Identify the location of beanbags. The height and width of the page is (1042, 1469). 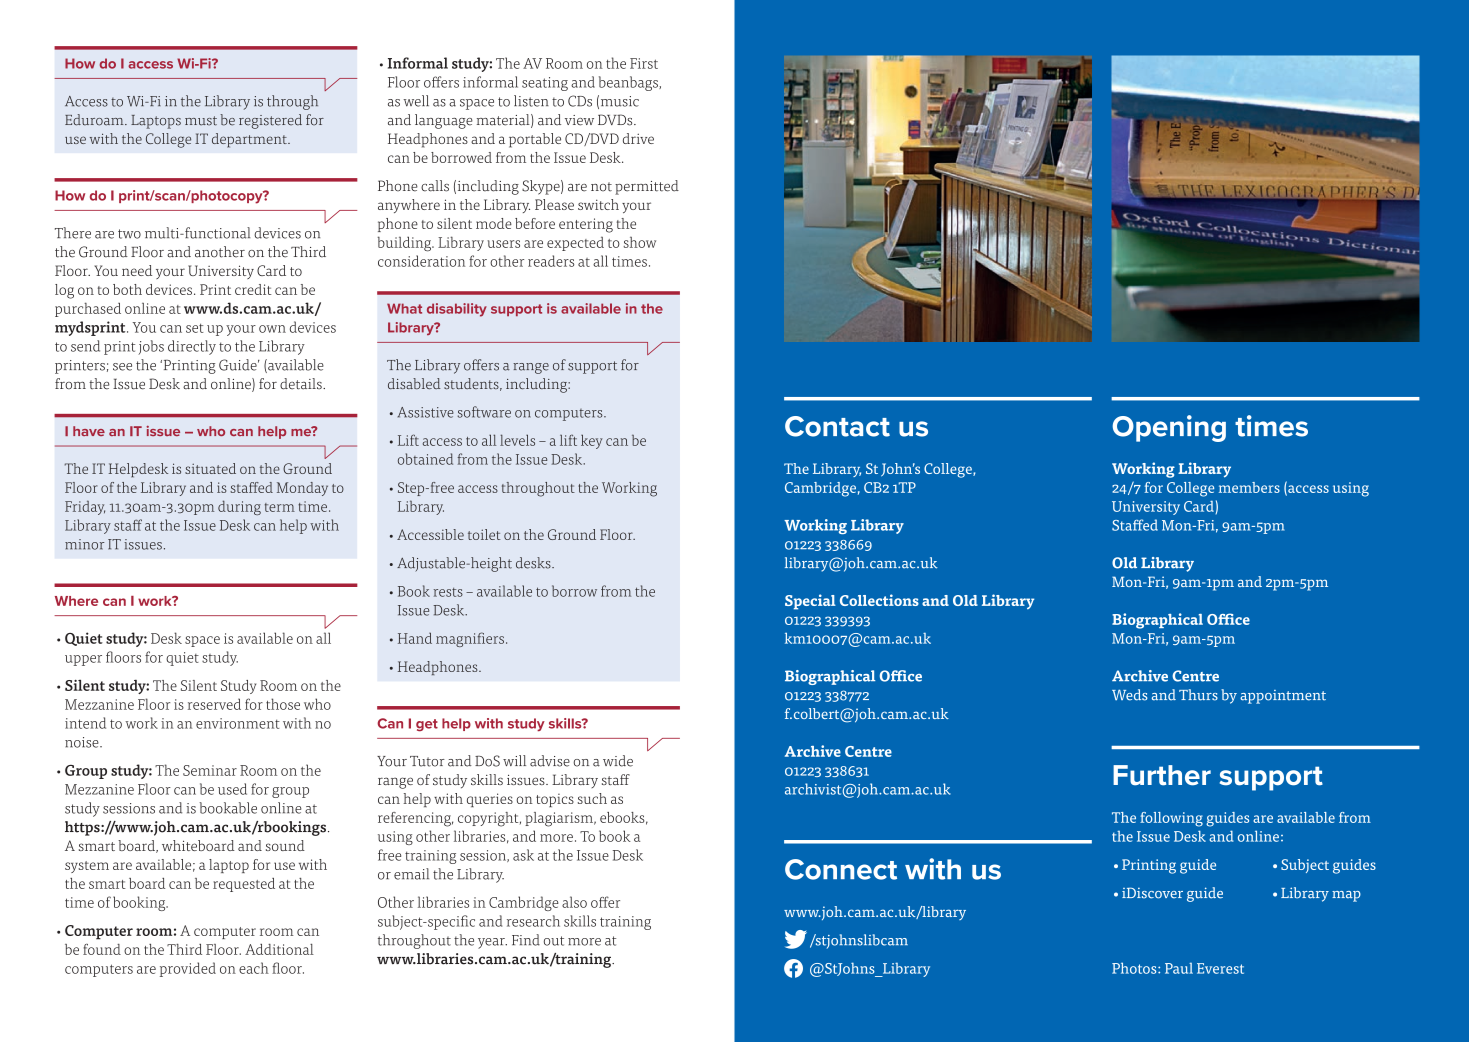
(629, 83).
